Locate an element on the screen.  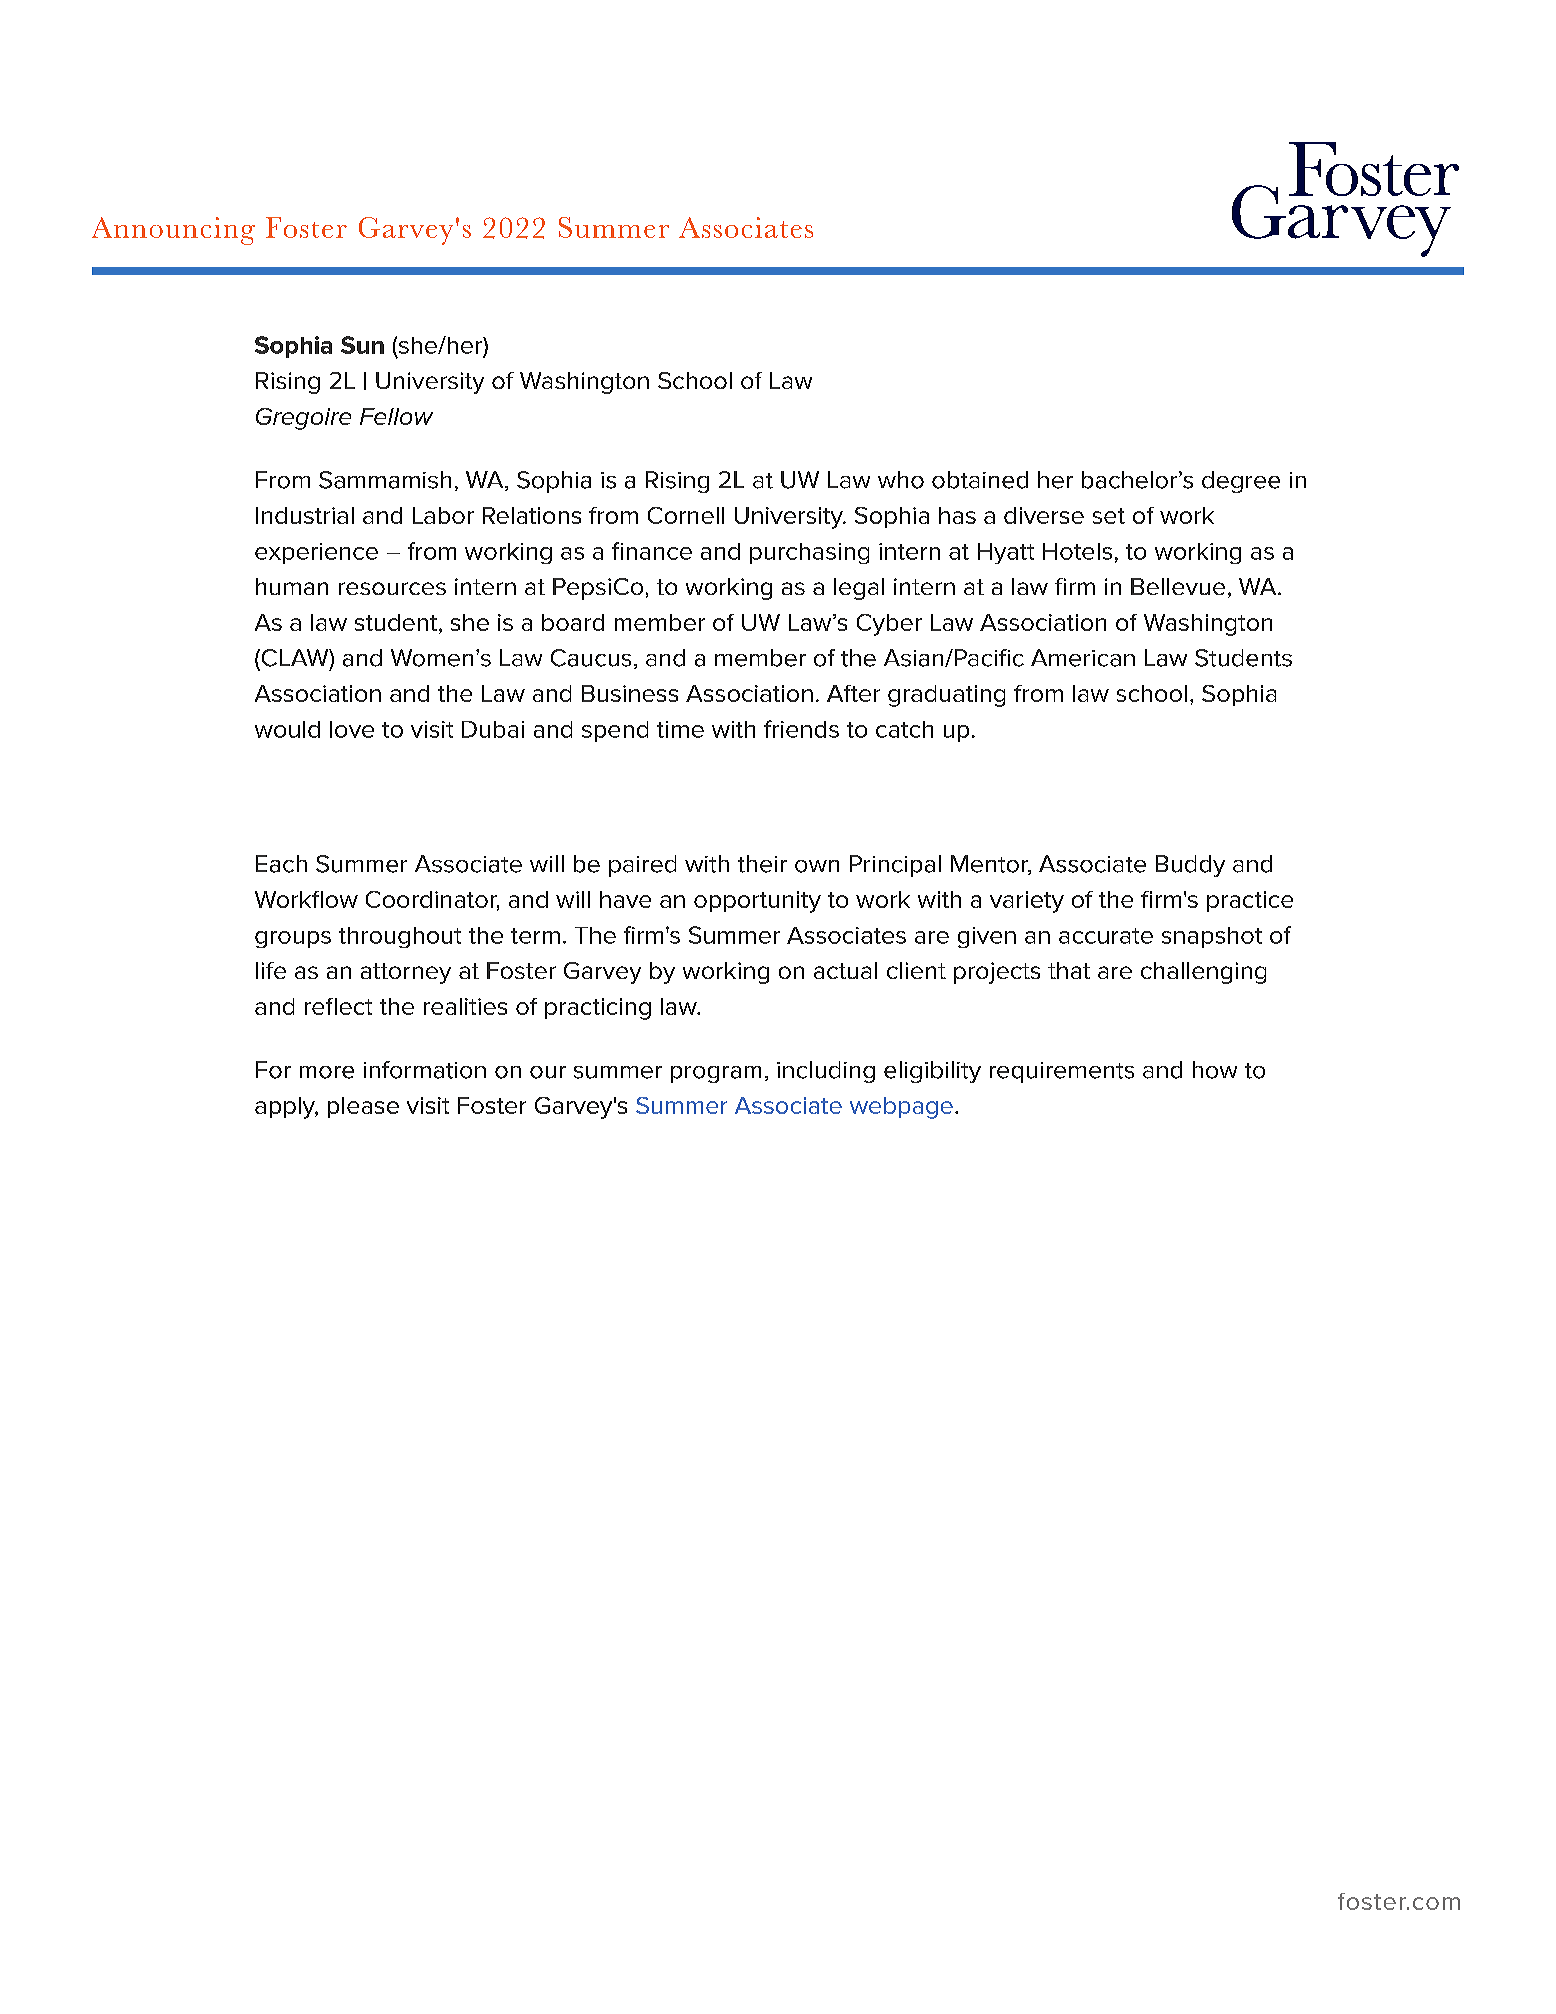
Business is located at coordinates (630, 693).
